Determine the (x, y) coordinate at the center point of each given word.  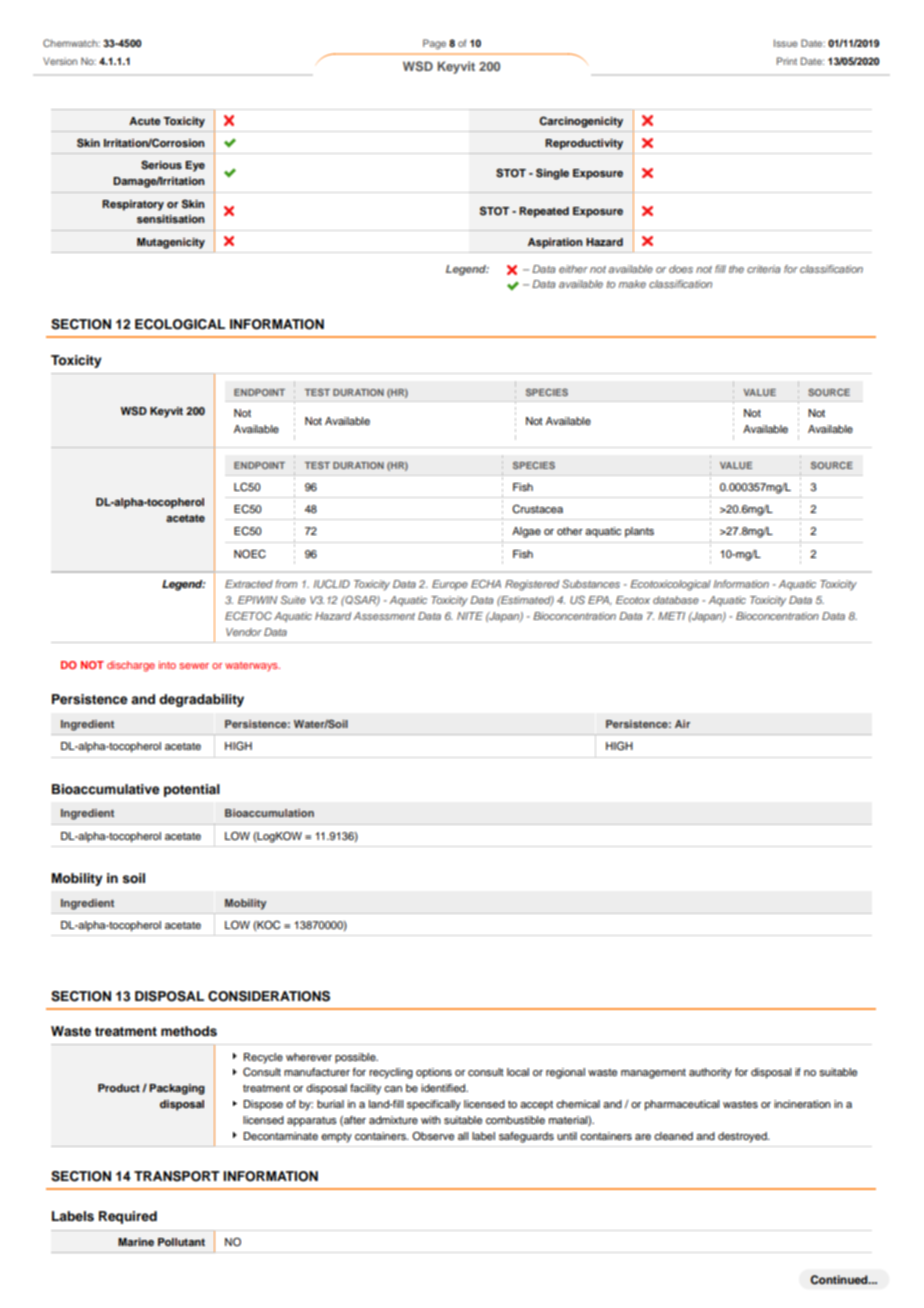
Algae (526, 532)
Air (682, 724)
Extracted (249, 584)
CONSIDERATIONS (269, 996)
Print (787, 61)
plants (639, 532)
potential (192, 790)
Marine (136, 1242)
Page (434, 44)
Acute (145, 121)
